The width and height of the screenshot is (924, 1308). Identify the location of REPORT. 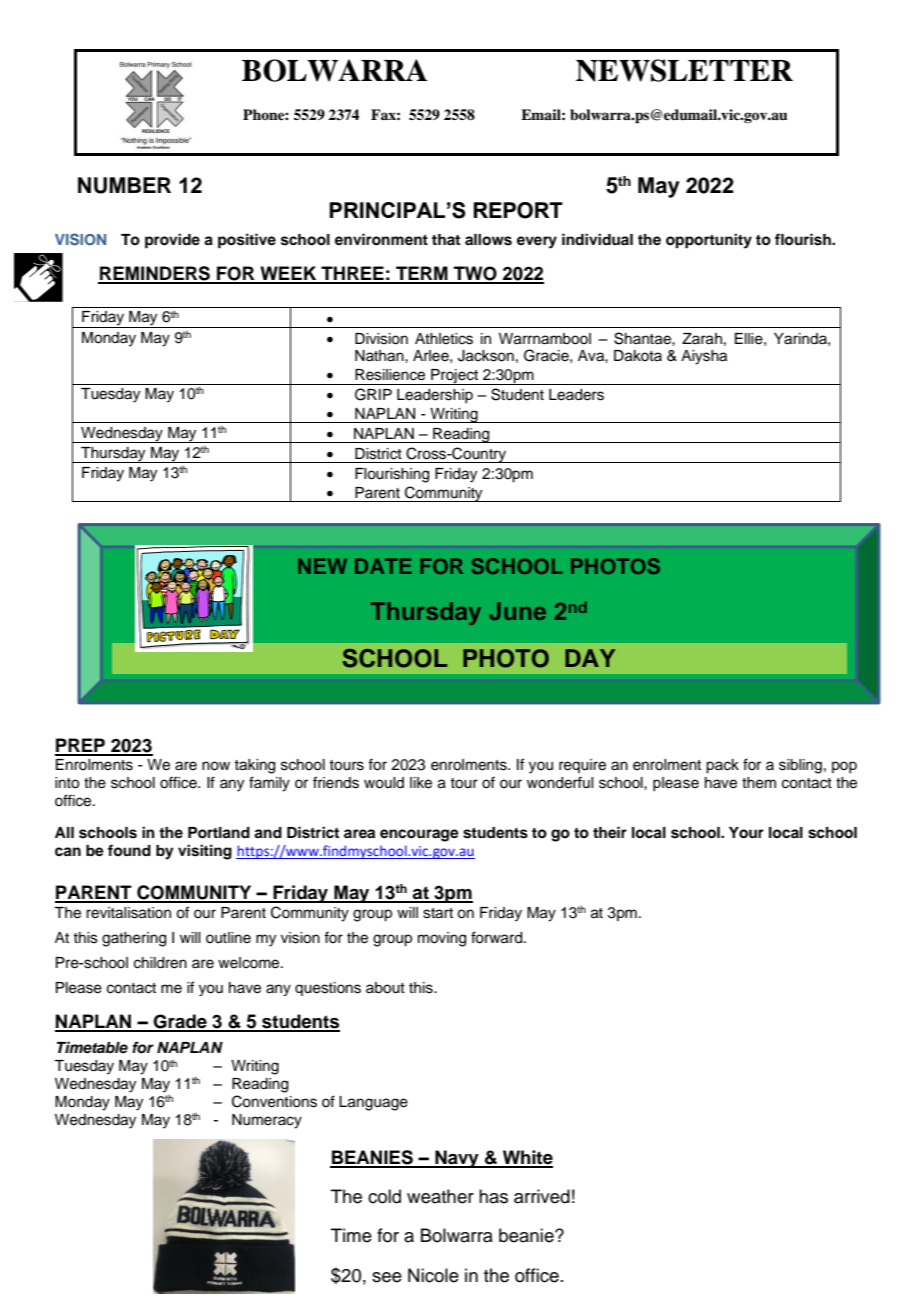
(518, 210).
